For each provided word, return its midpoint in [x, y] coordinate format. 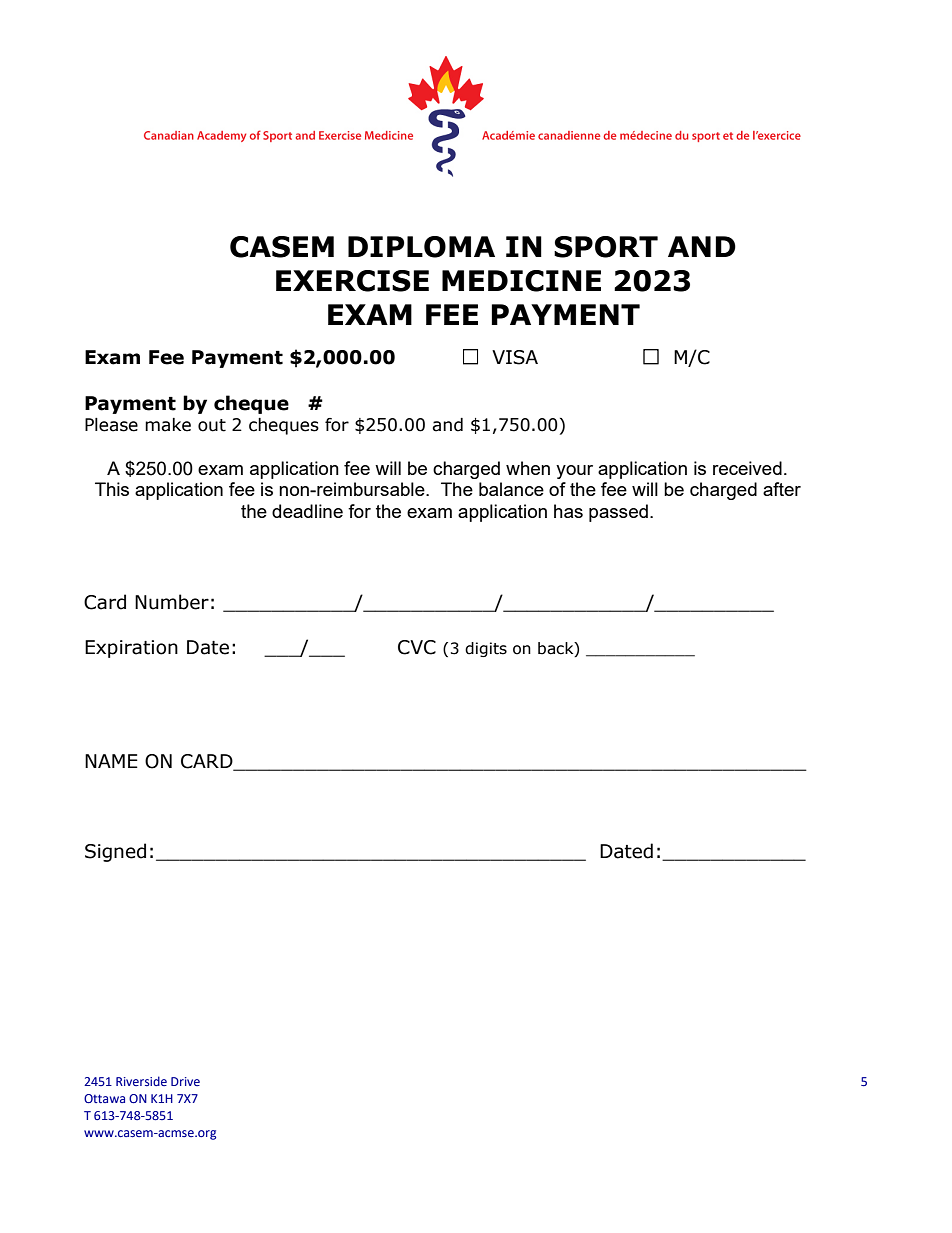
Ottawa [104, 1098]
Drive [185, 1081]
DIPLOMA [421, 247]
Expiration [131, 649]
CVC [417, 647]
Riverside [141, 1081]
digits [486, 649]
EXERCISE [352, 281]
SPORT [606, 247]
